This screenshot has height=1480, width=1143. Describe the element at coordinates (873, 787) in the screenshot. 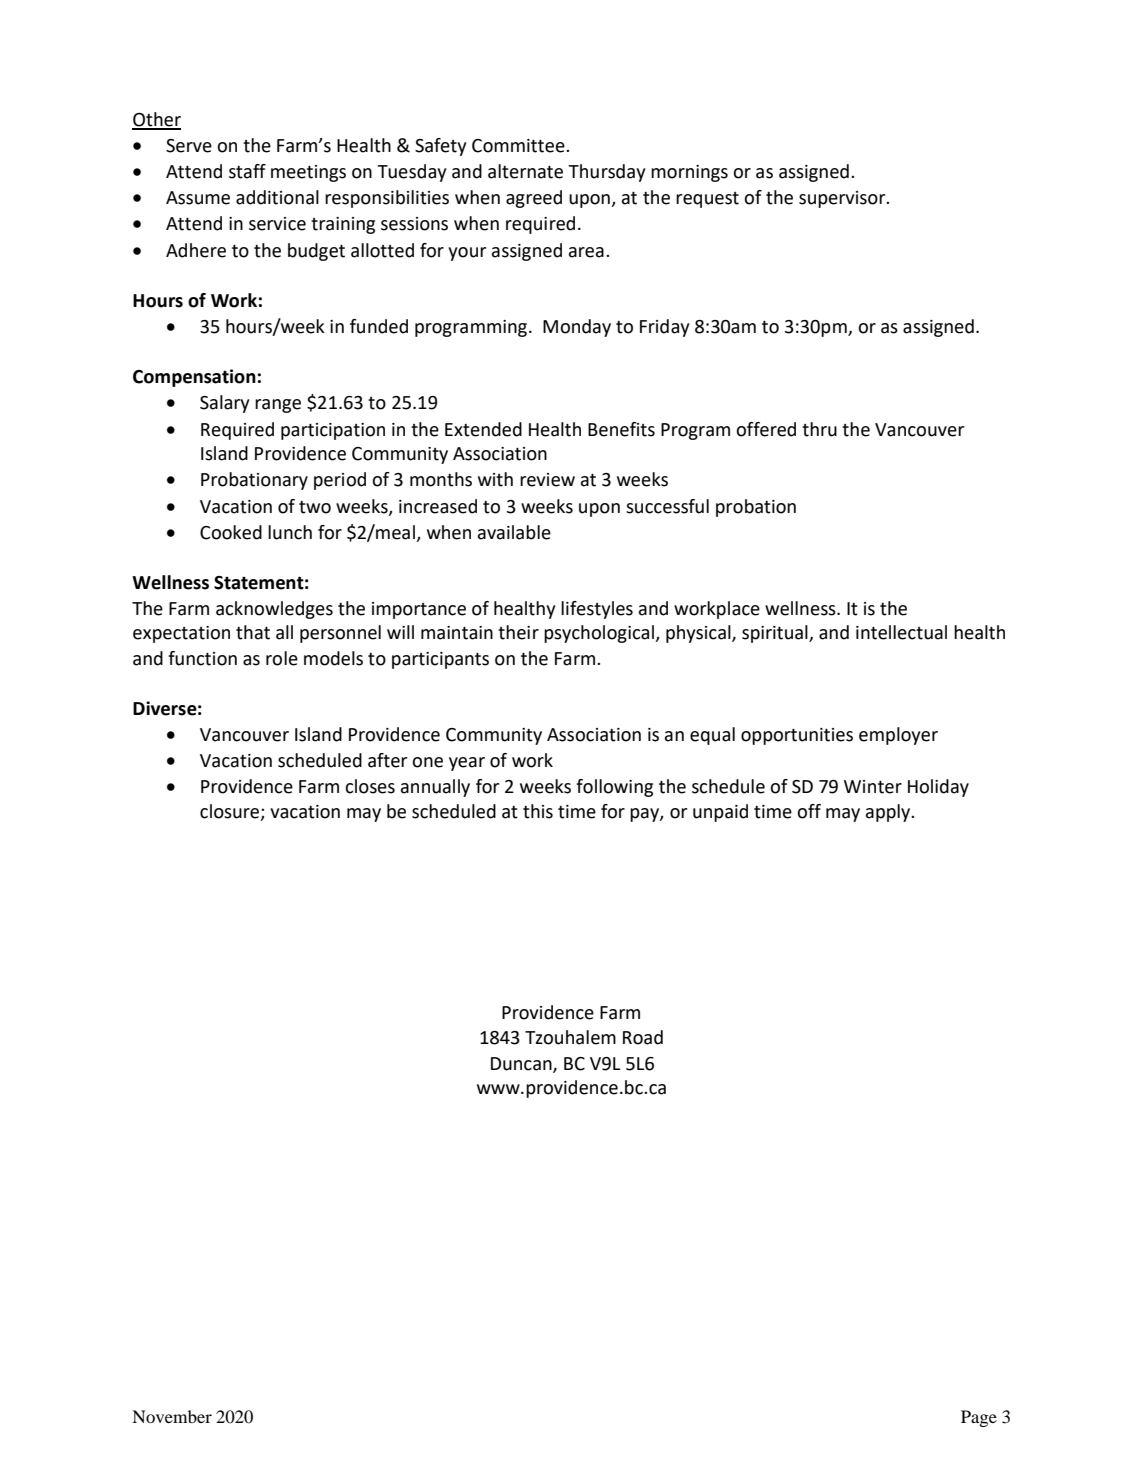

I see `Winter` at that location.
